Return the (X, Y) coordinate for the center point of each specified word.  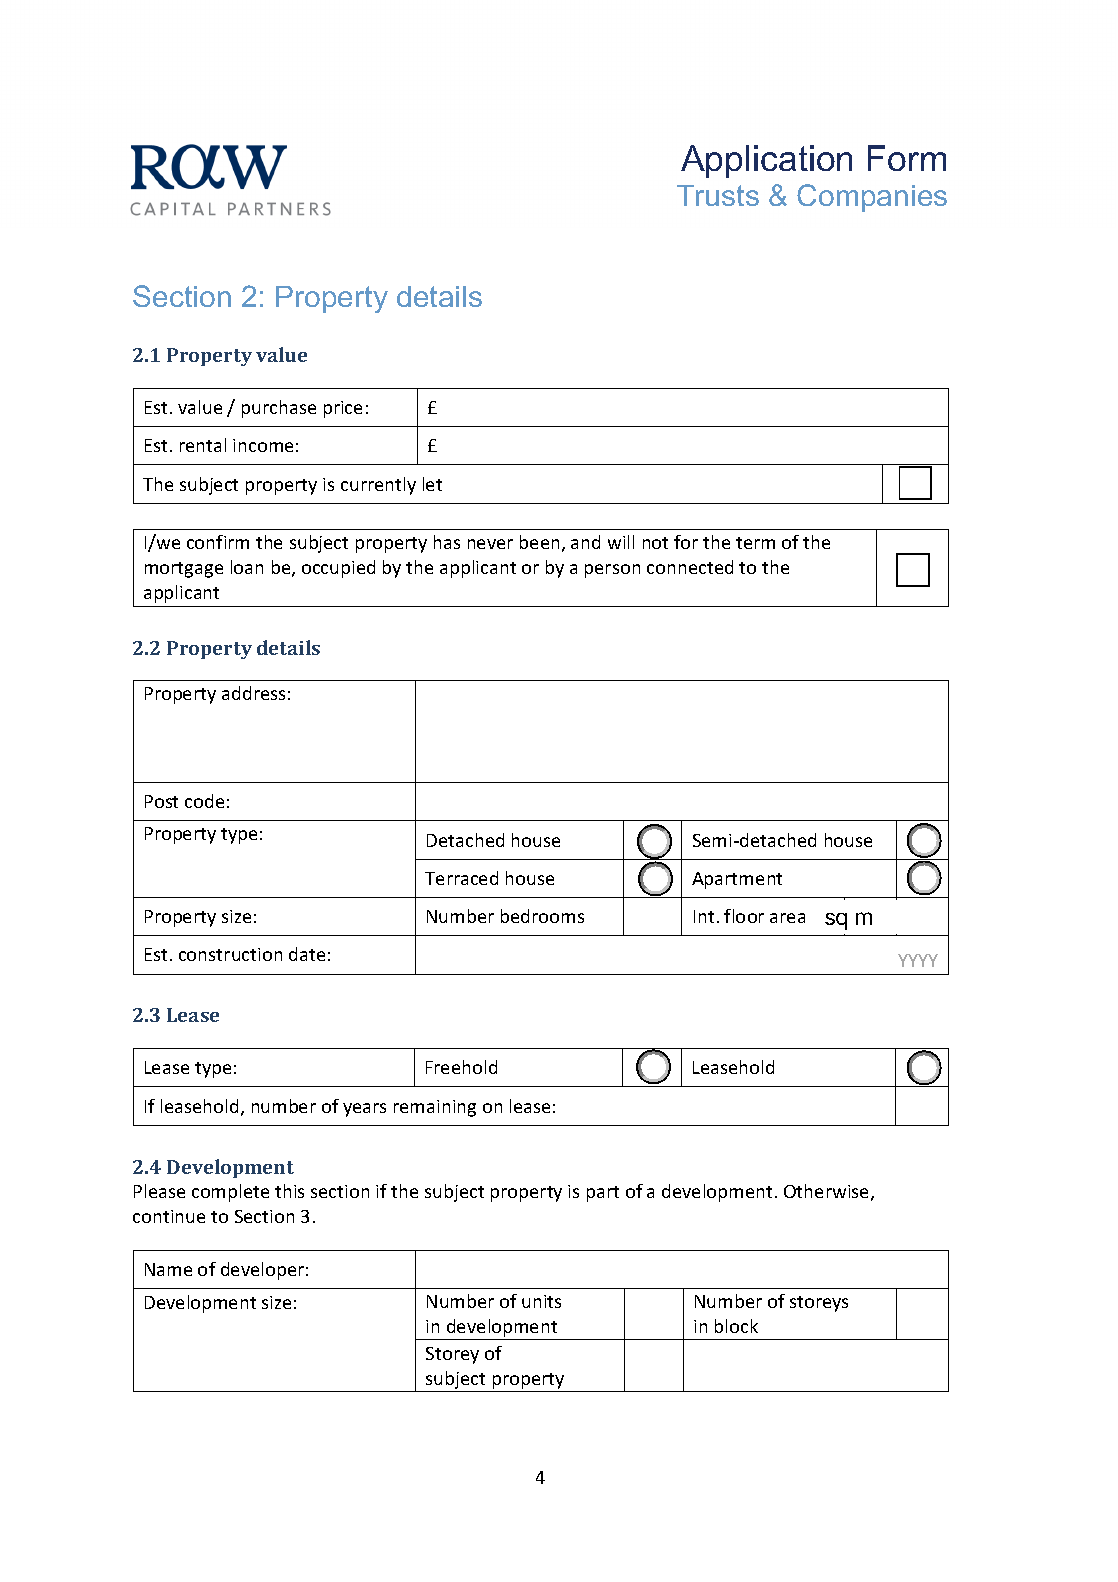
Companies (872, 198)
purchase (279, 409)
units (541, 1301)
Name (168, 1269)
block (736, 1326)
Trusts (718, 195)
